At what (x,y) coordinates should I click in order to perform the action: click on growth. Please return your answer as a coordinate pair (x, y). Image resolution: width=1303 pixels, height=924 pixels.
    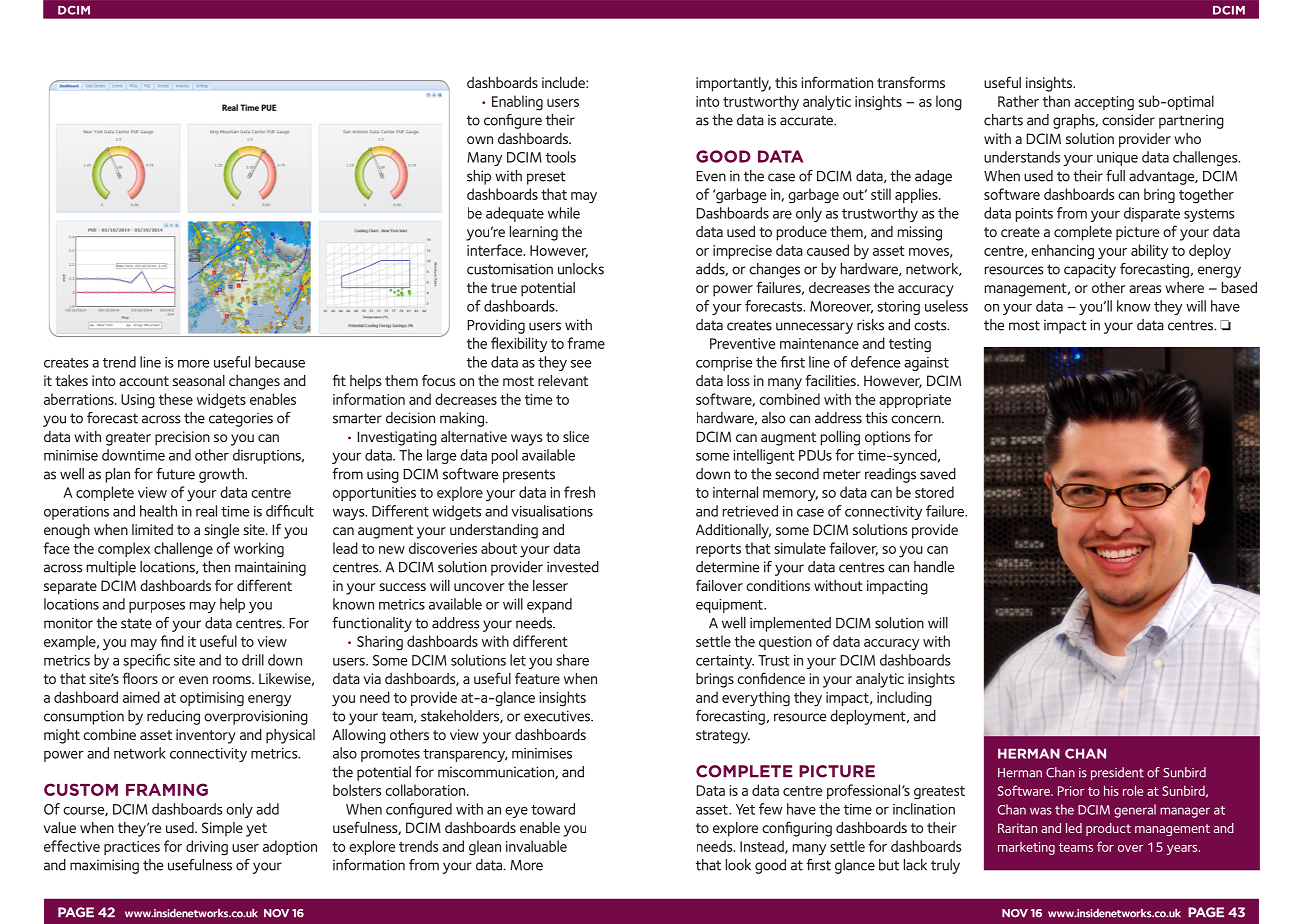
    Looking at the image, I should click on (222, 475).
